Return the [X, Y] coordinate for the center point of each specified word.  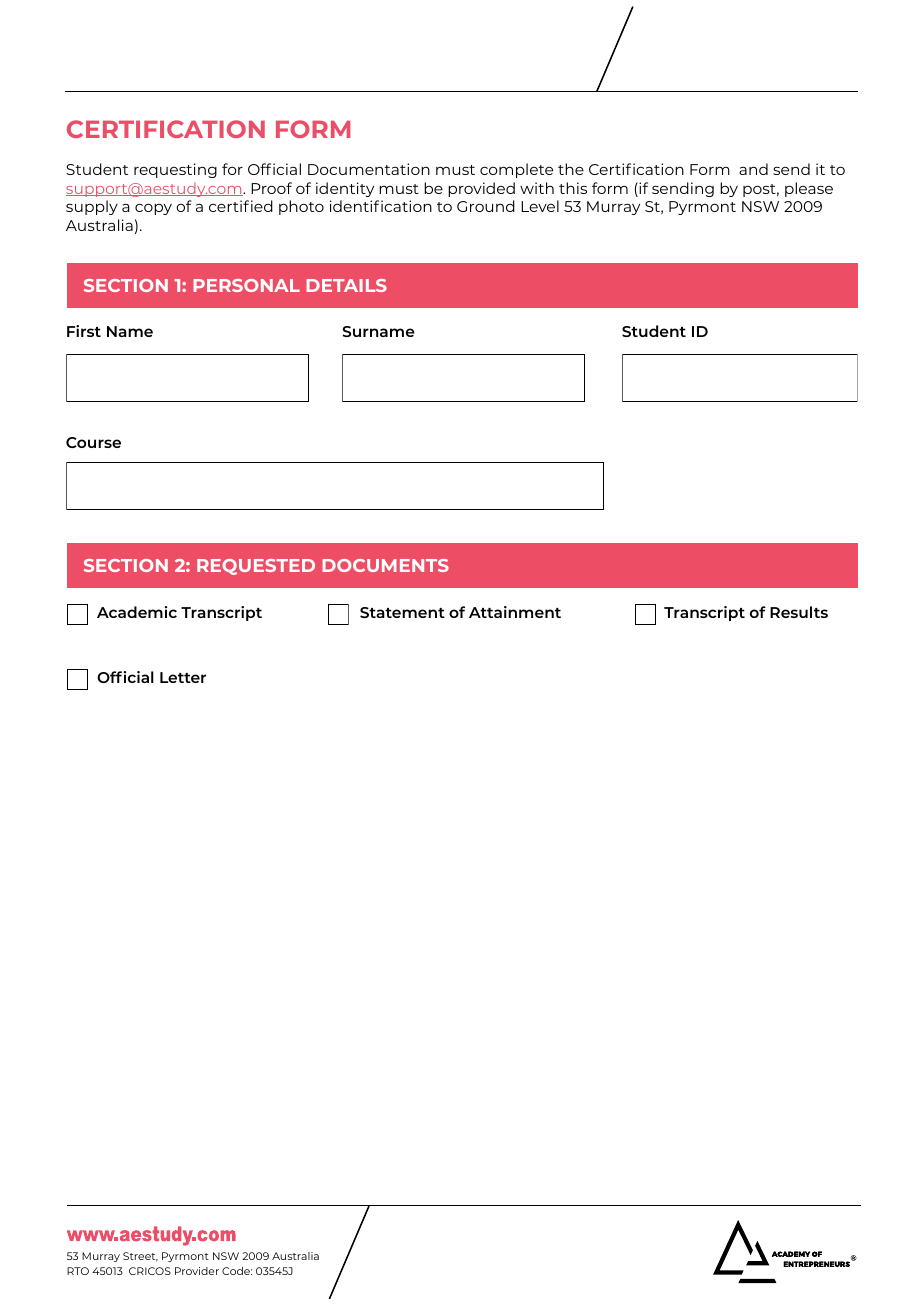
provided [481, 189]
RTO [78, 1271]
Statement [402, 612]
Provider [197, 1271]
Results [799, 612]
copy [153, 209]
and [753, 169]
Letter [183, 677]
